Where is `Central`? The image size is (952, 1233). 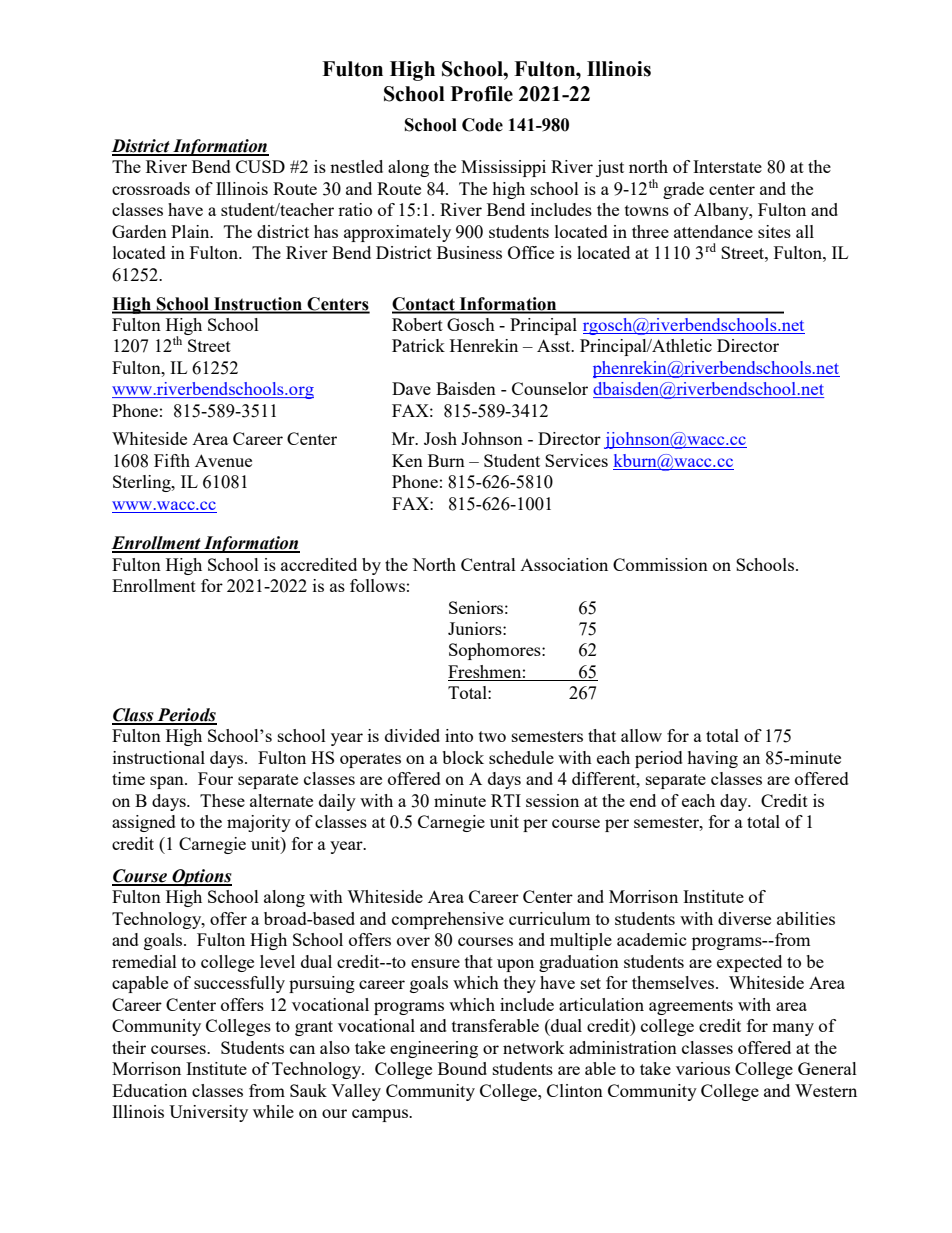
Central is located at coordinates (488, 564).
